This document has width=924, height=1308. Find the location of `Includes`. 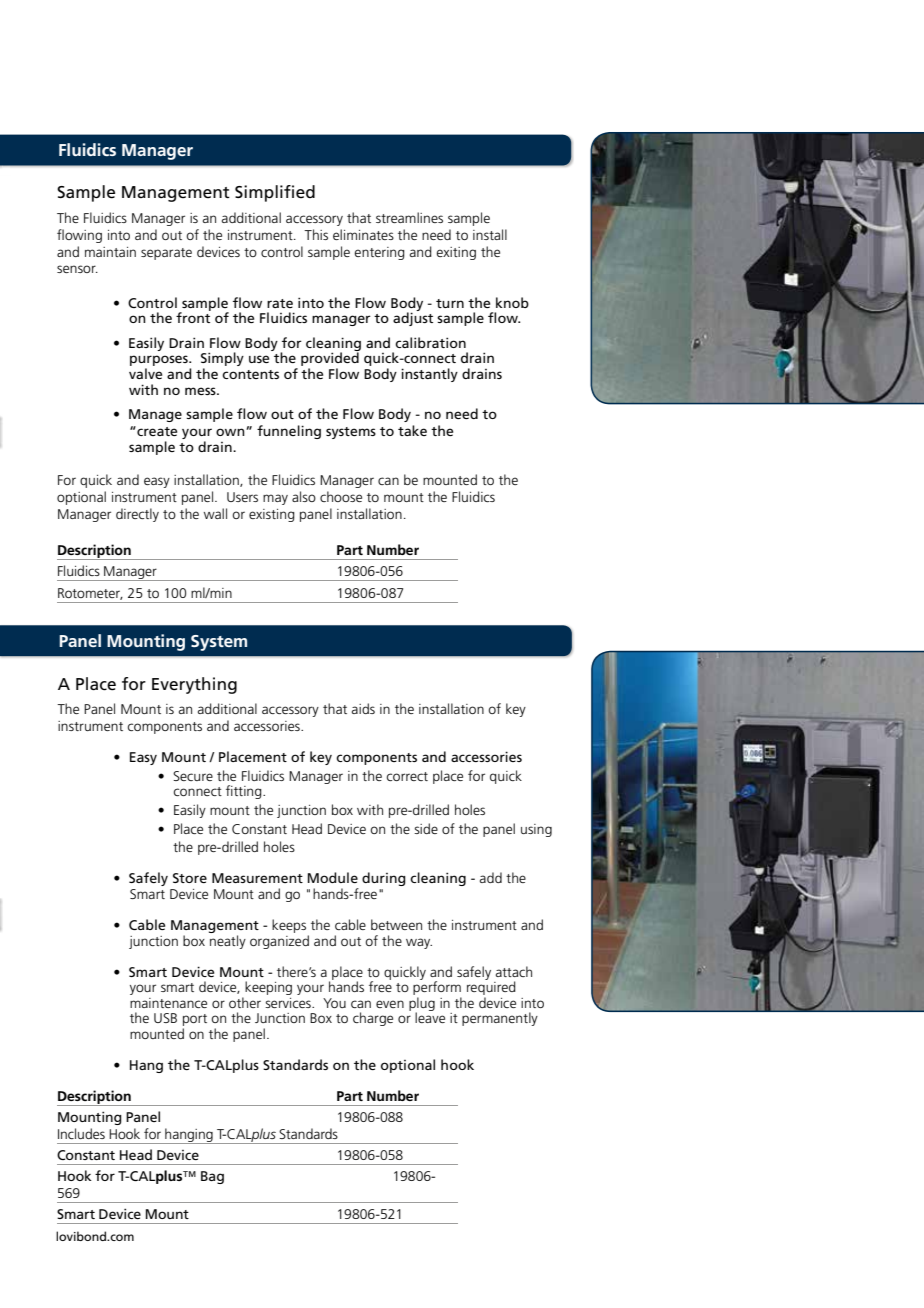

Includes is located at coordinates (81, 1133).
